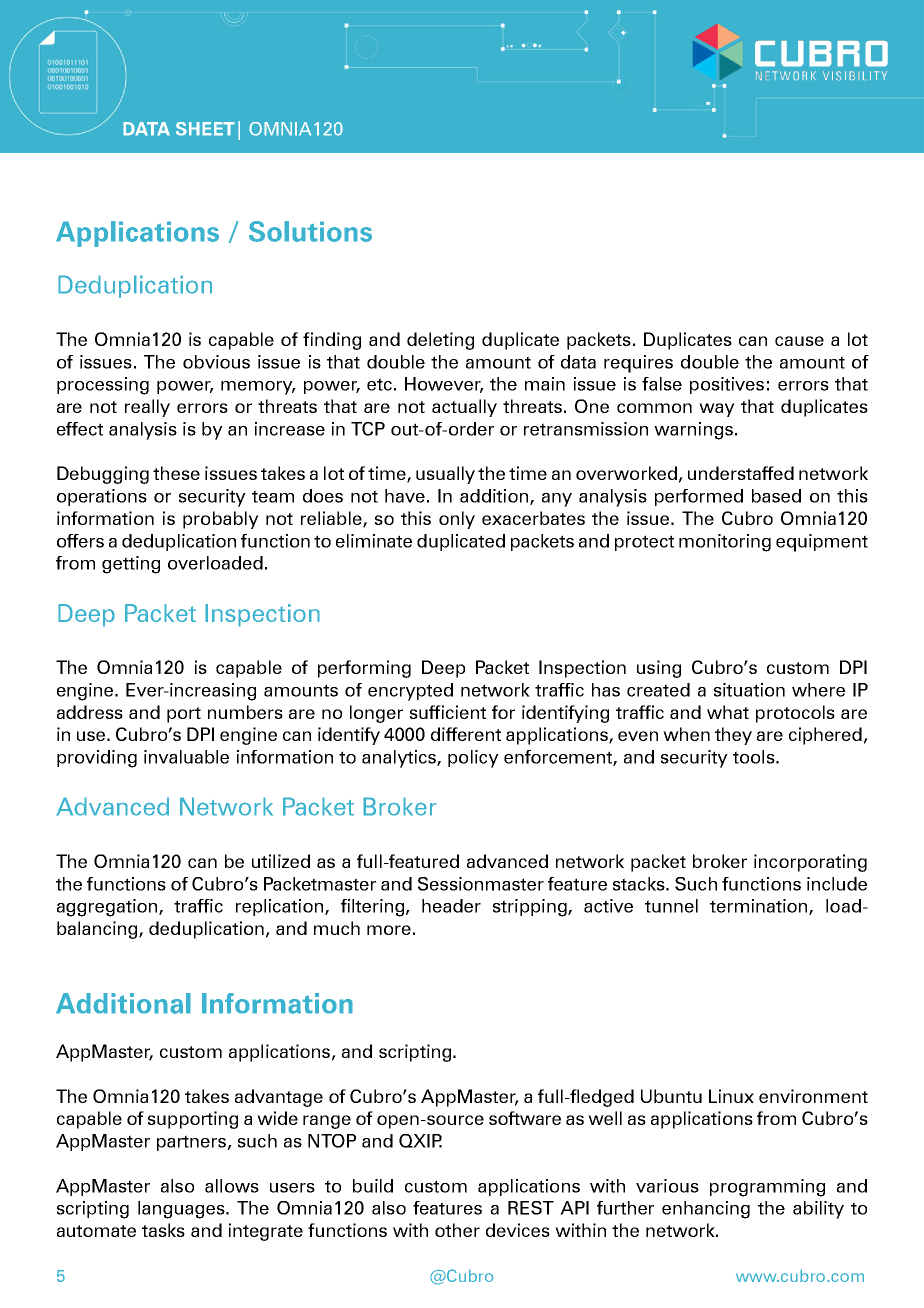 The width and height of the screenshot is (924, 1308). What do you see at coordinates (799, 341) in the screenshot?
I see `cause` at bounding box center [799, 341].
